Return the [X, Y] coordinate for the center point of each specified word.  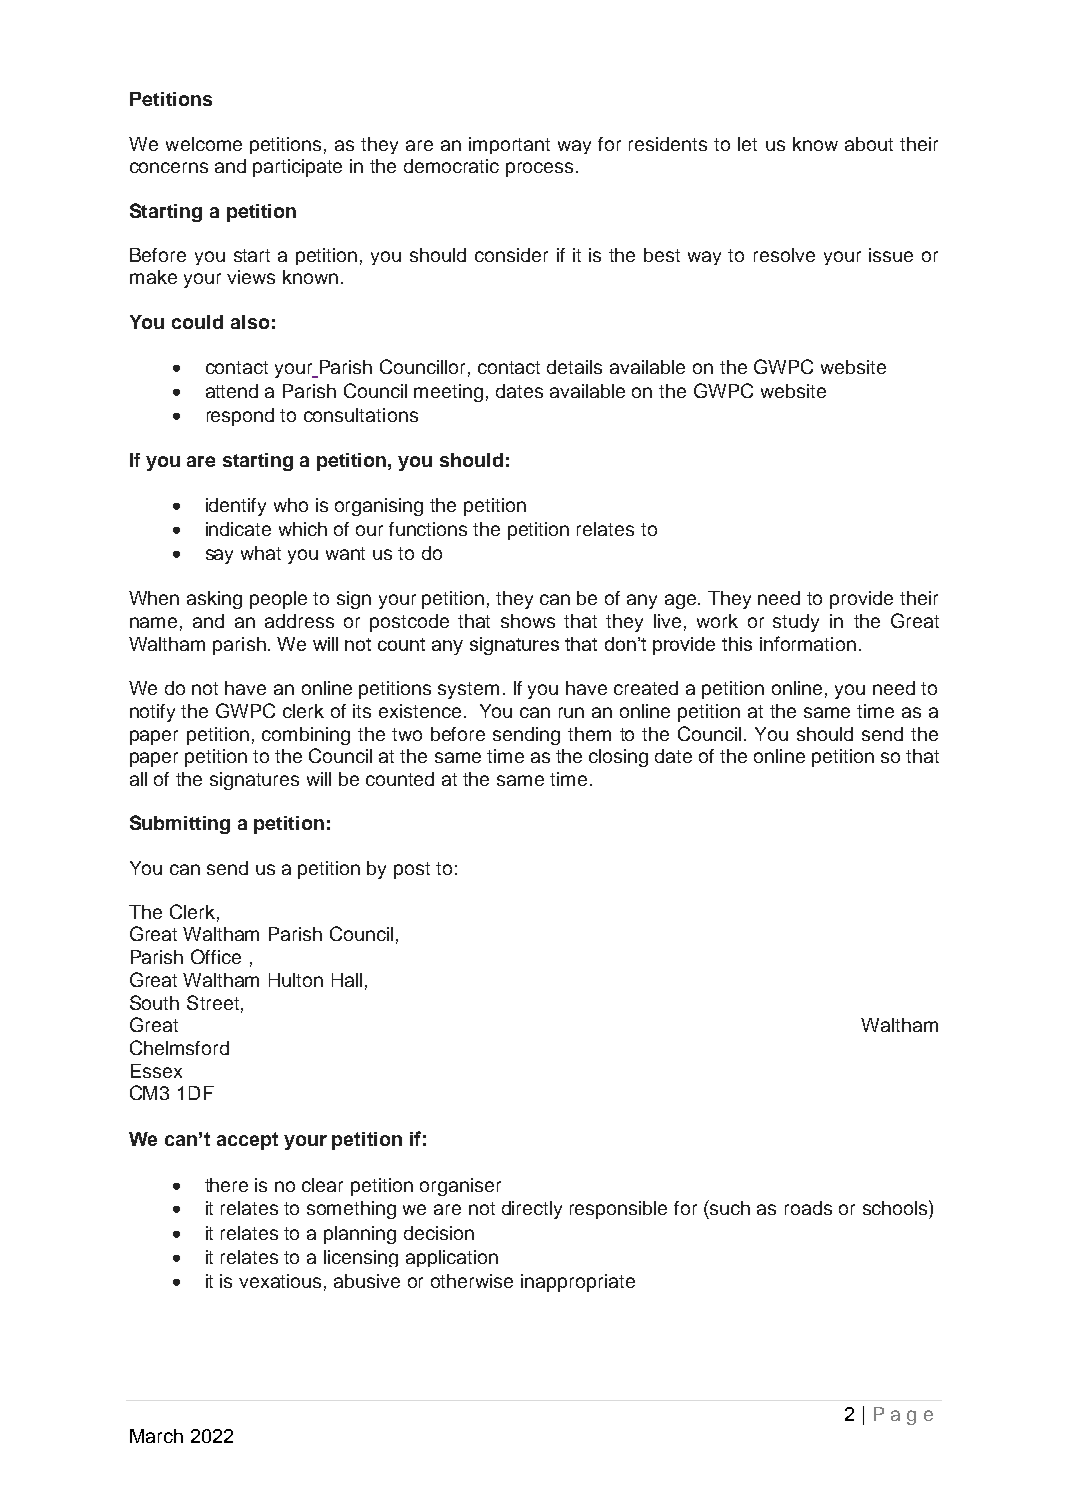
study [796, 623]
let [747, 144]
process [539, 169]
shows [528, 621]
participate [297, 168]
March [156, 1436]
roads [808, 1208]
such [729, 1207]
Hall [347, 980]
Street [213, 1002]
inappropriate [578, 1283]
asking [214, 600]
